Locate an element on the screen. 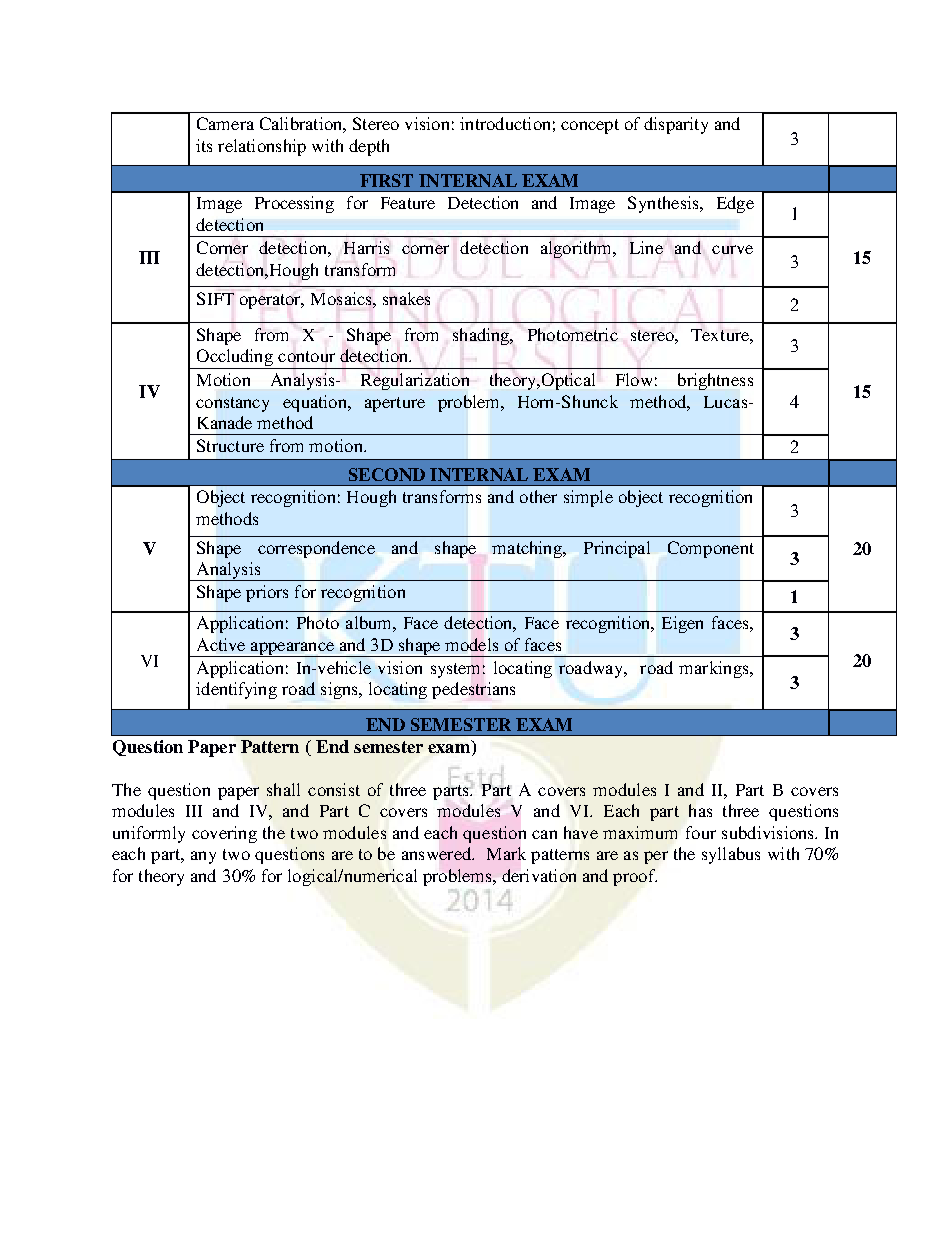 This screenshot has width=952, height=1233. any is located at coordinates (203, 857).
